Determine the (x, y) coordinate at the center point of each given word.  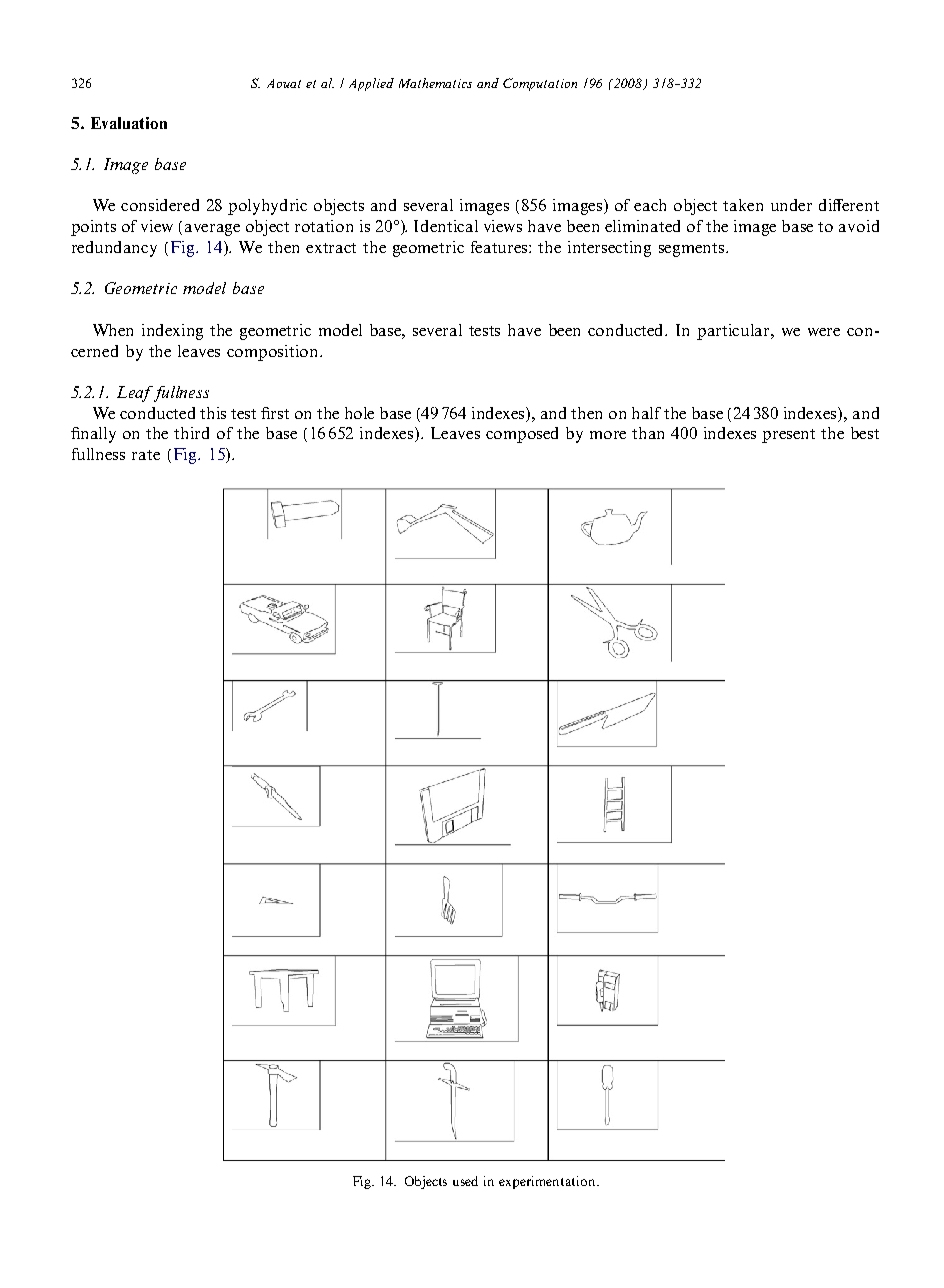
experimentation (548, 1182)
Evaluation (129, 123)
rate (146, 455)
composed (522, 435)
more (608, 435)
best (865, 433)
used (465, 1181)
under (791, 205)
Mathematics (435, 83)
